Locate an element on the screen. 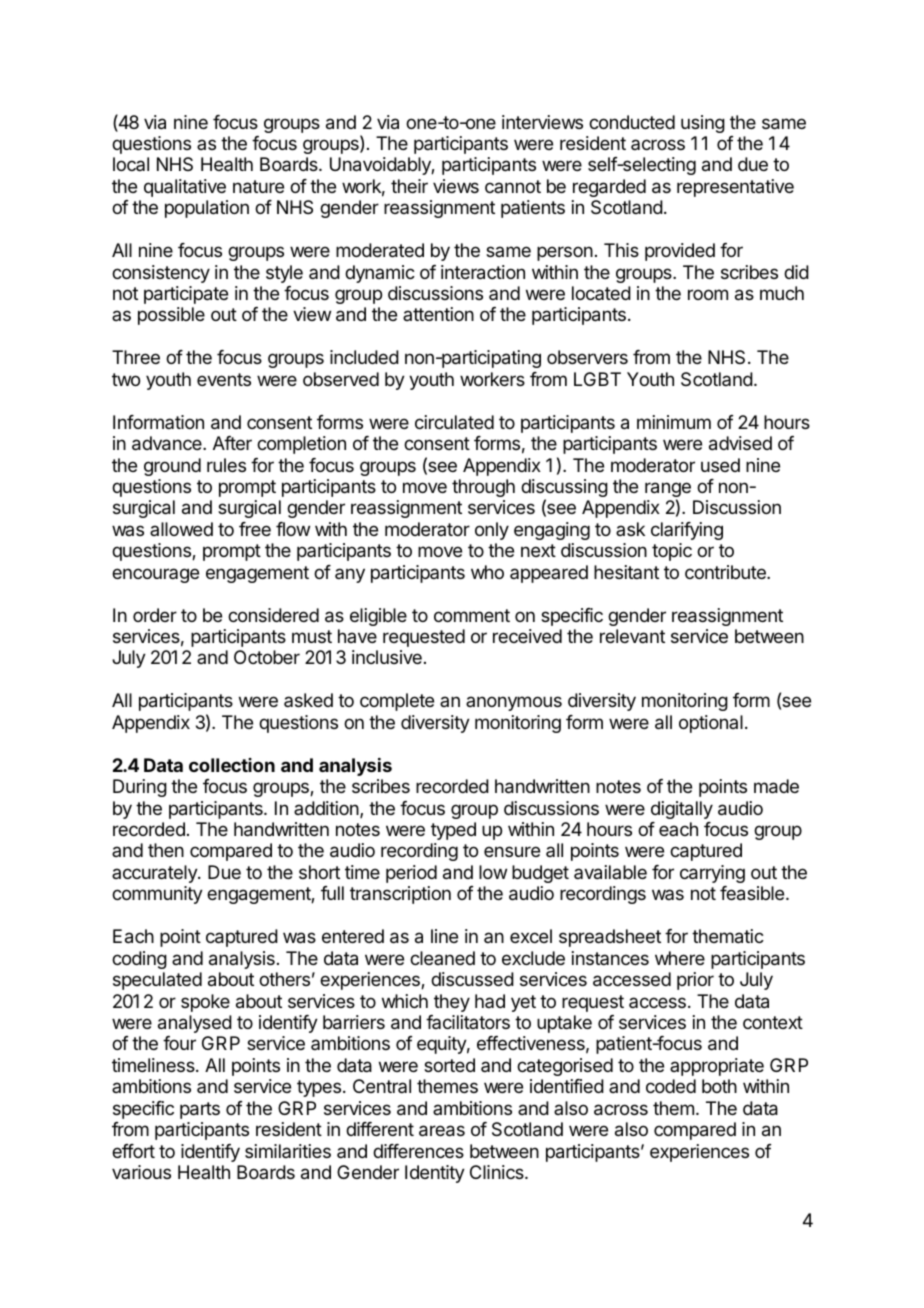 This screenshot has width=924, height=1308. then is located at coordinates (166, 850).
